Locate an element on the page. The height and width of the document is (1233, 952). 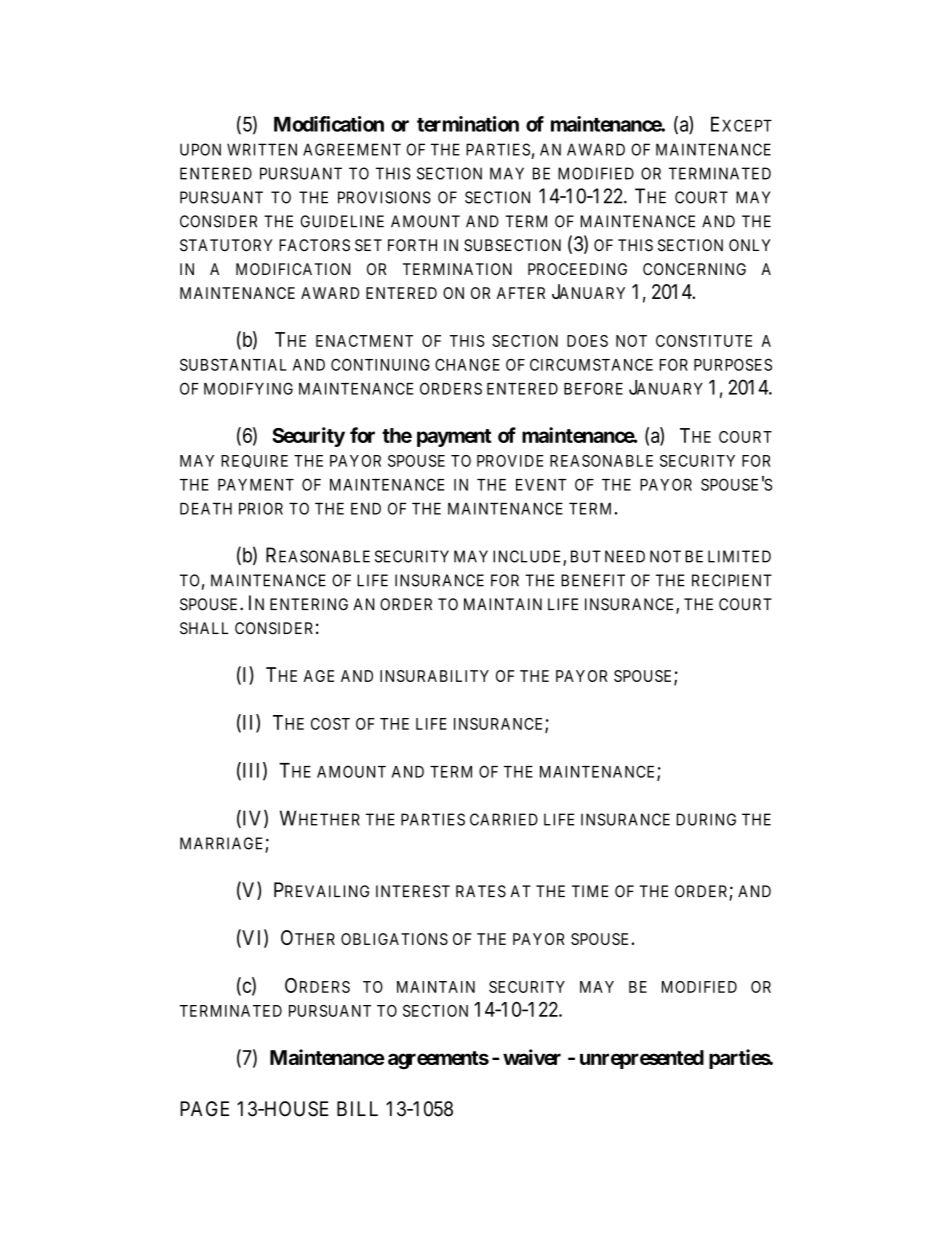
RATES is located at coordinates (481, 891).
